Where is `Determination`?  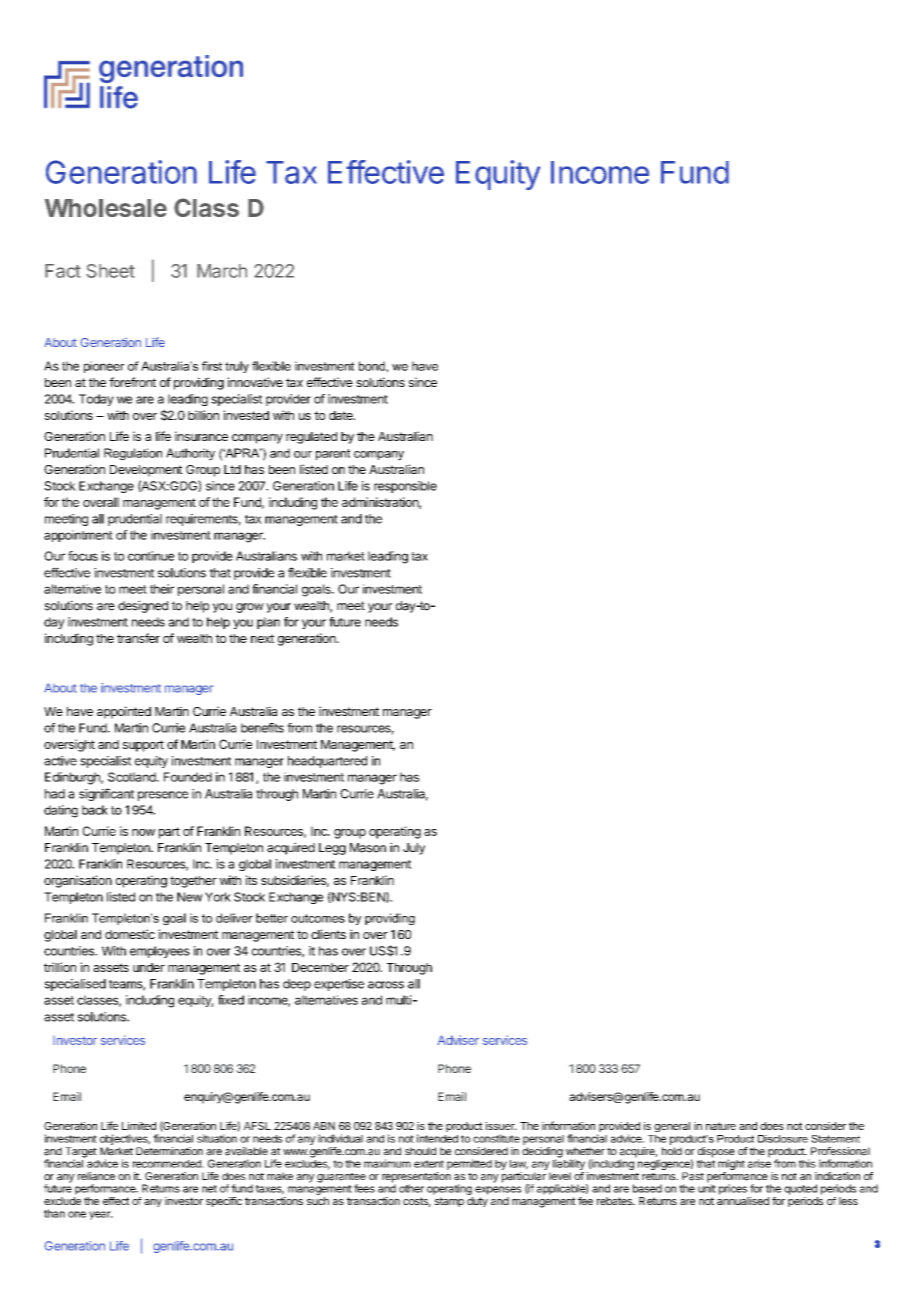 Determination is located at coordinates (169, 1151).
